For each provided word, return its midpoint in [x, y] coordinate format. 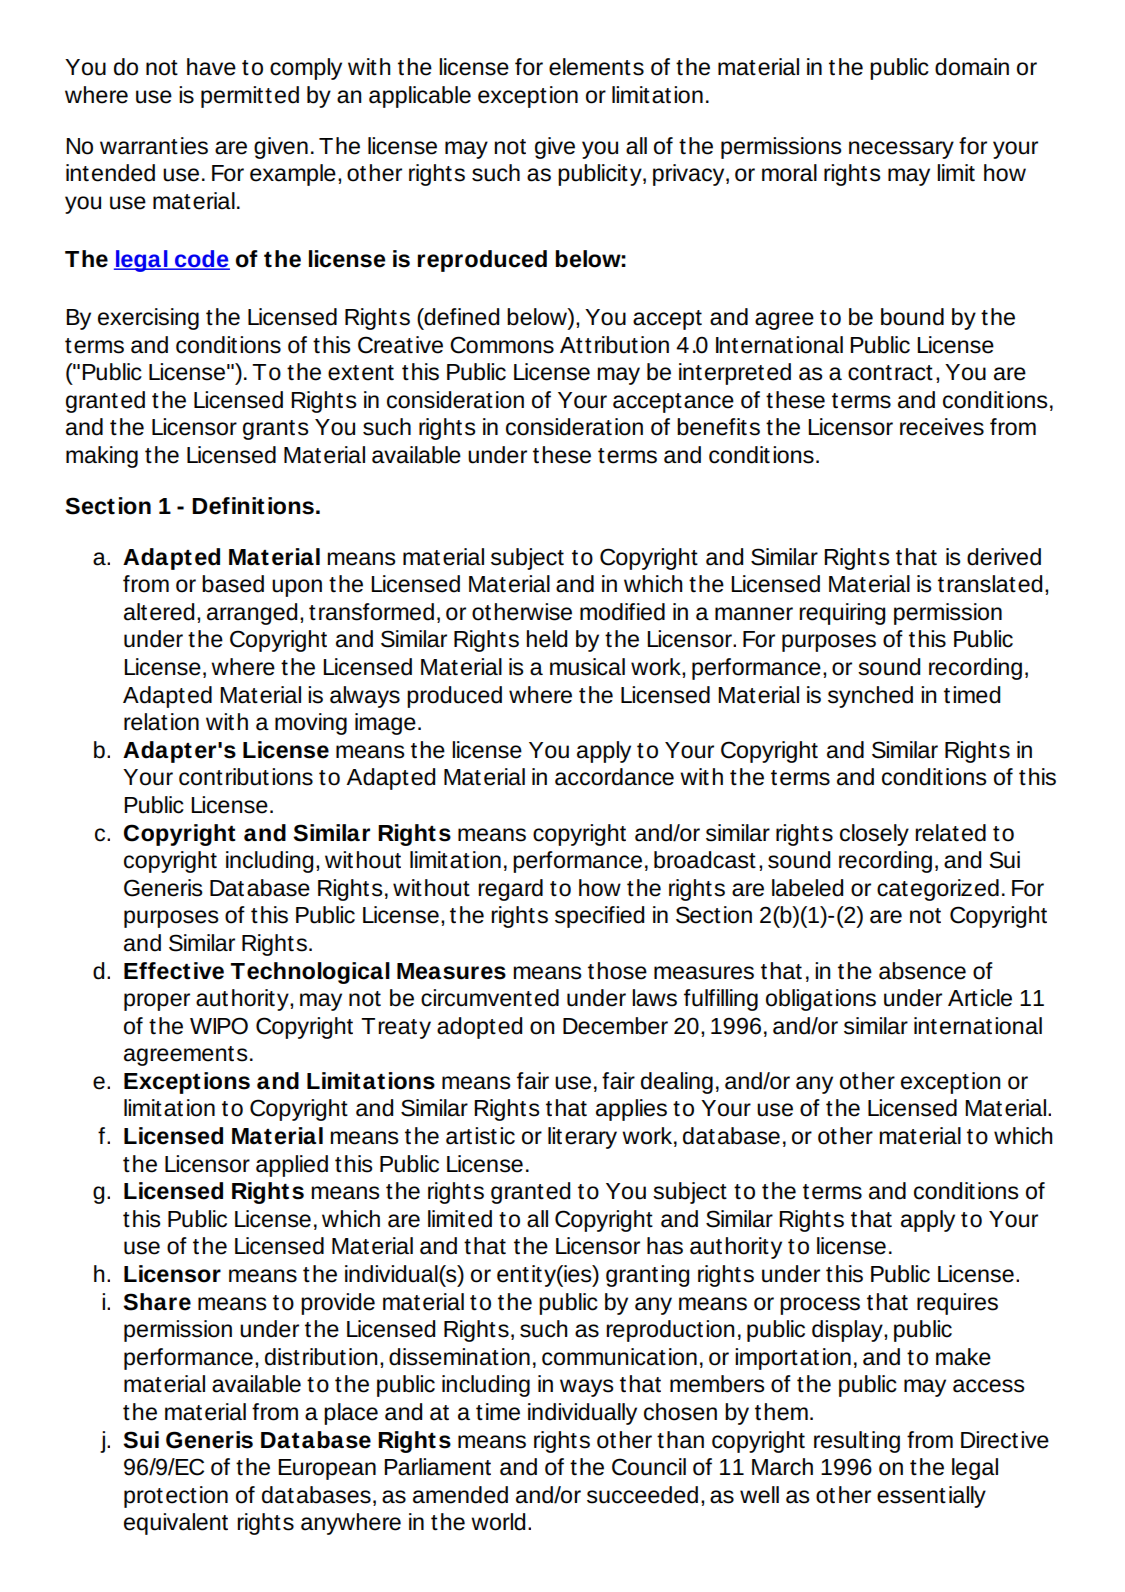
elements [596, 67]
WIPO [219, 1026]
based [233, 584]
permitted [250, 97]
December [615, 1026]
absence [922, 971]
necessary [901, 150]
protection [176, 1497]
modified [622, 612]
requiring [842, 614]
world [498, 1522]
